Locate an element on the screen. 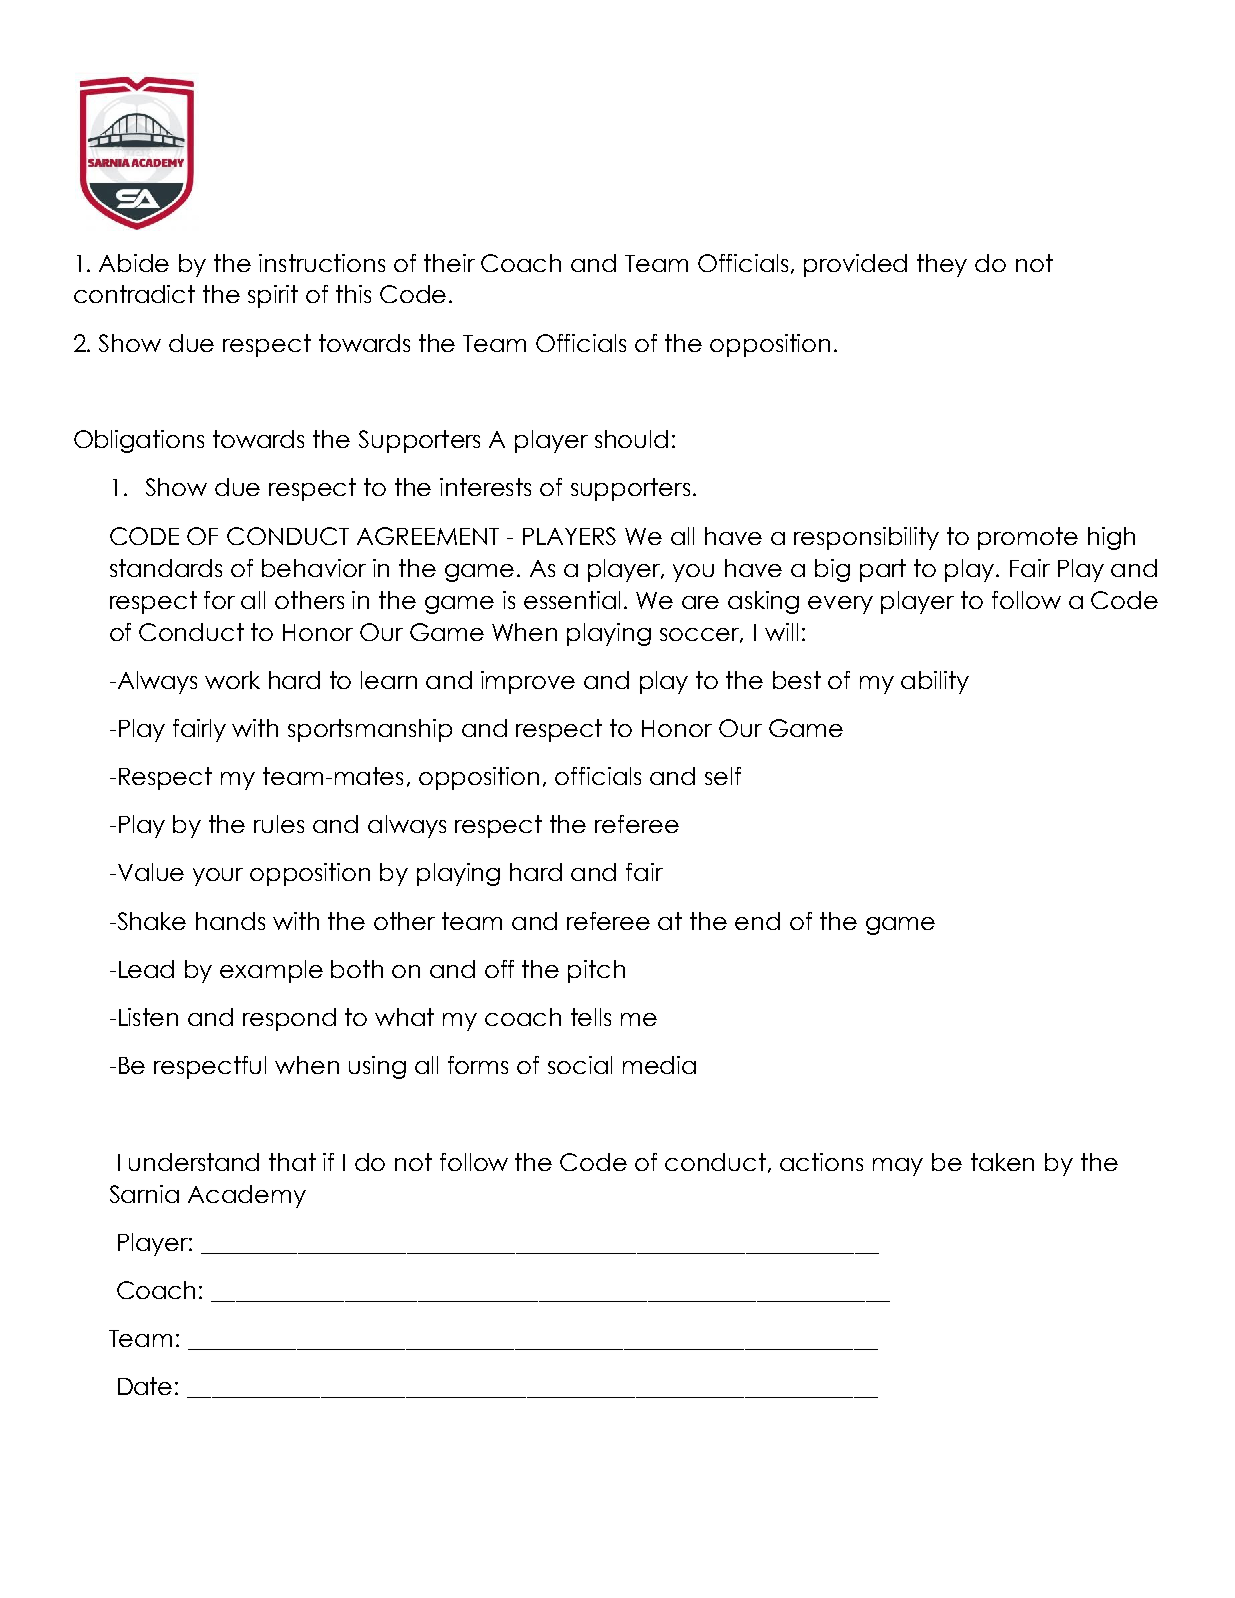 The image size is (1235, 1598). actions is located at coordinates (821, 1162).
